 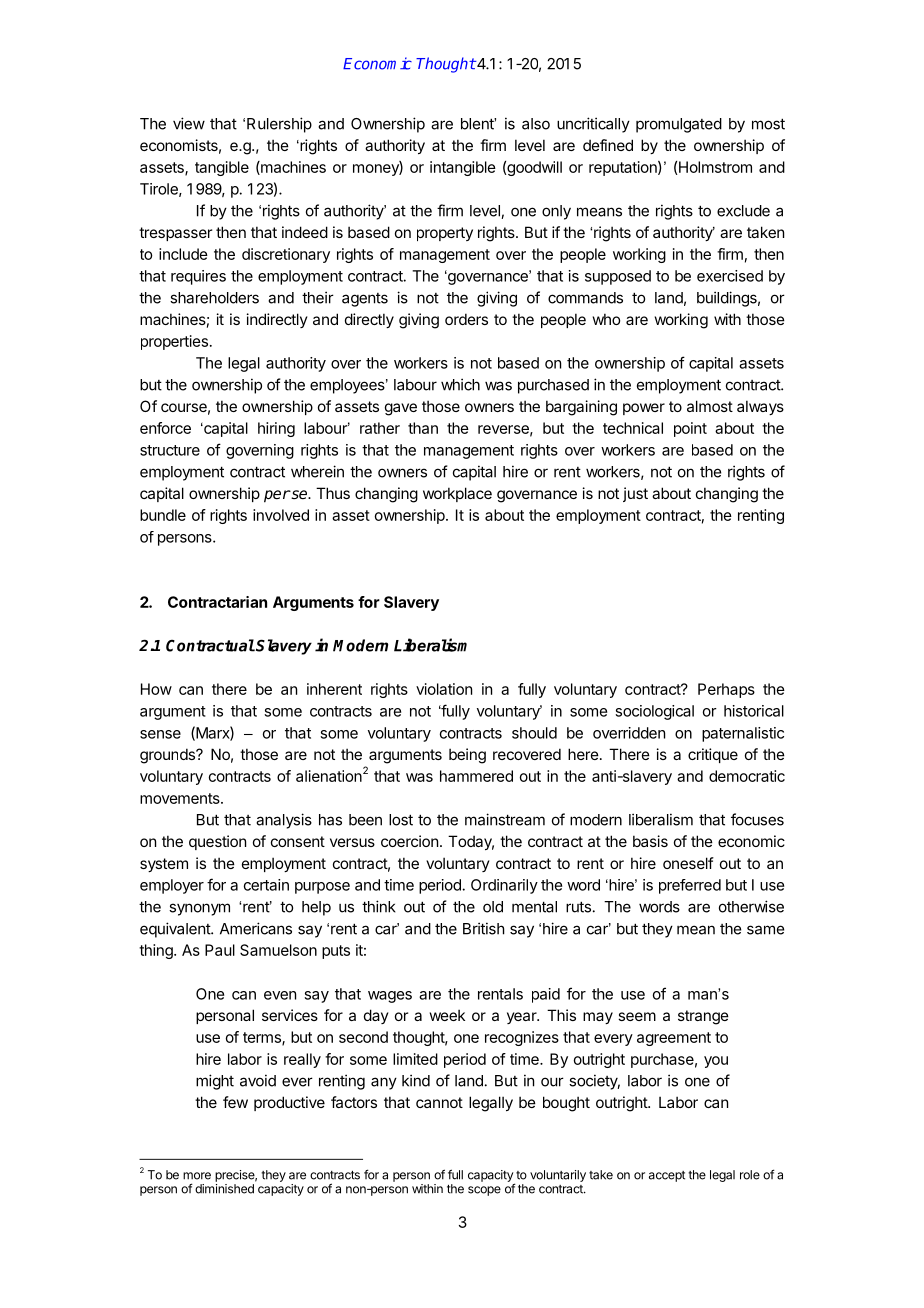 What do you see at coordinates (690, 886) in the page?
I see `preferred` at bounding box center [690, 886].
